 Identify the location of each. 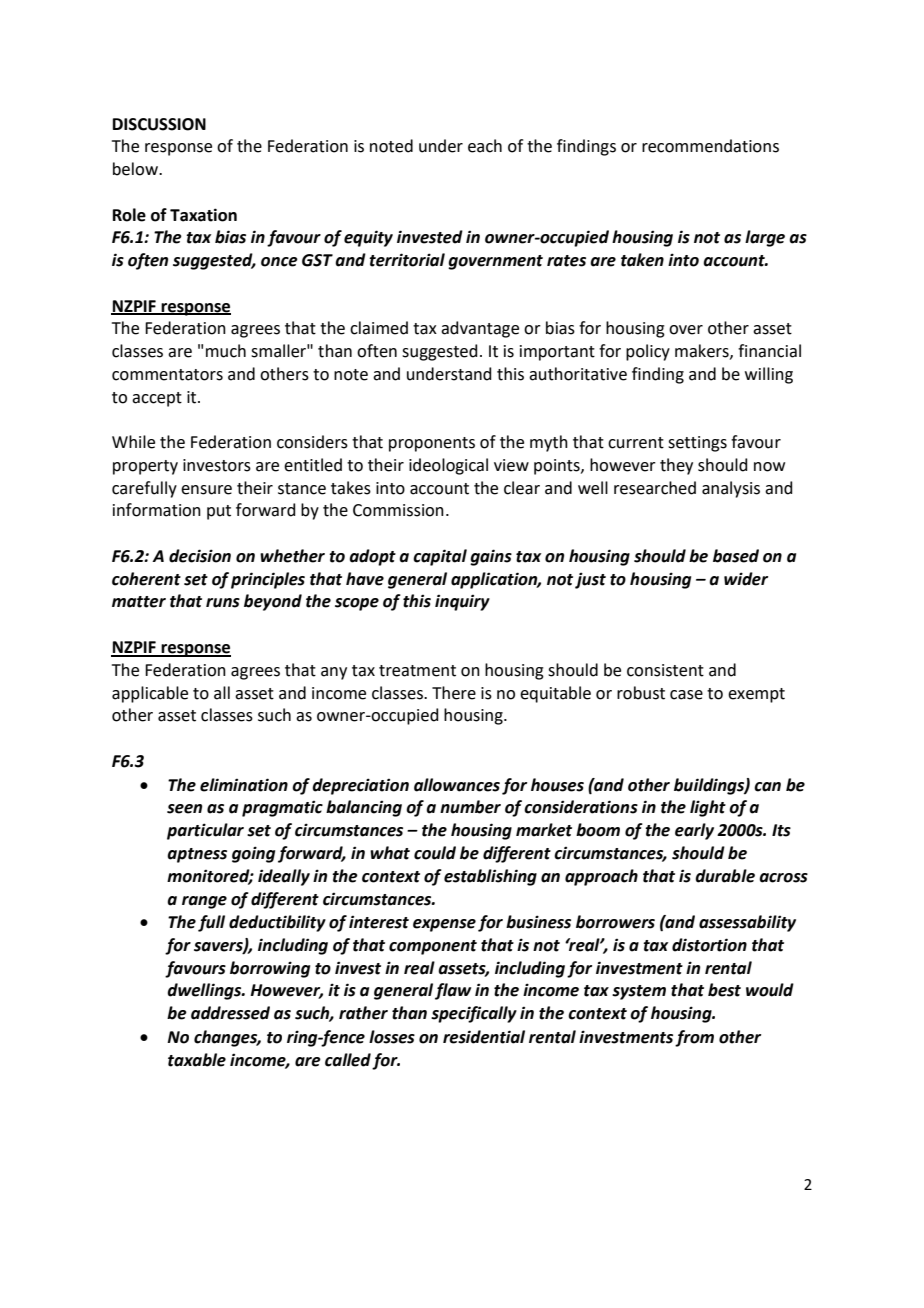
(485, 146).
